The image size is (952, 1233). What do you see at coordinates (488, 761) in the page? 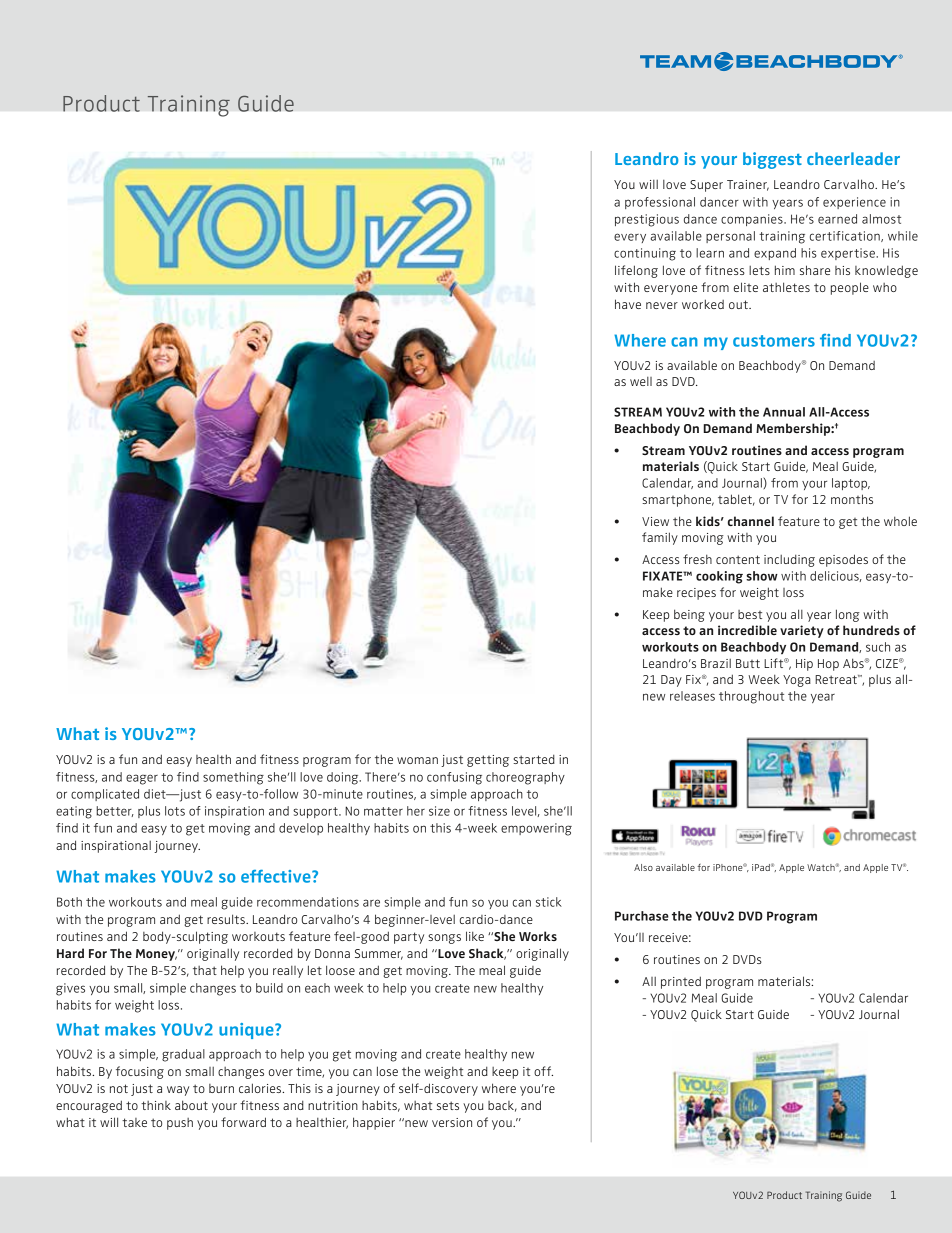
I see `getting` at bounding box center [488, 761].
